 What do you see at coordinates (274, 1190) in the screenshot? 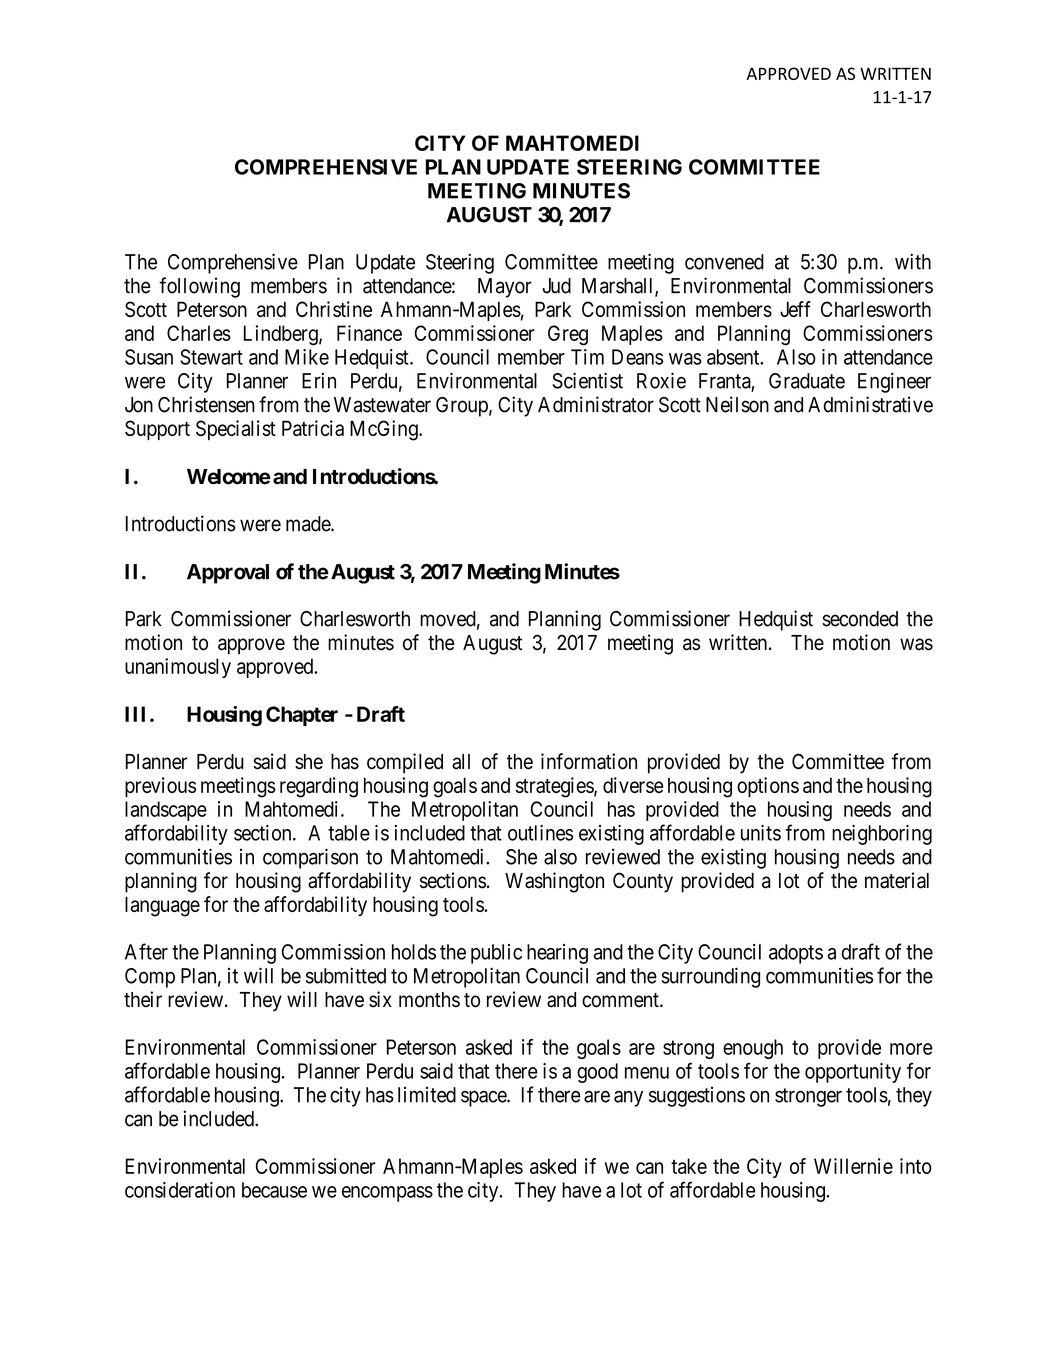
I see `because` at bounding box center [274, 1190].
